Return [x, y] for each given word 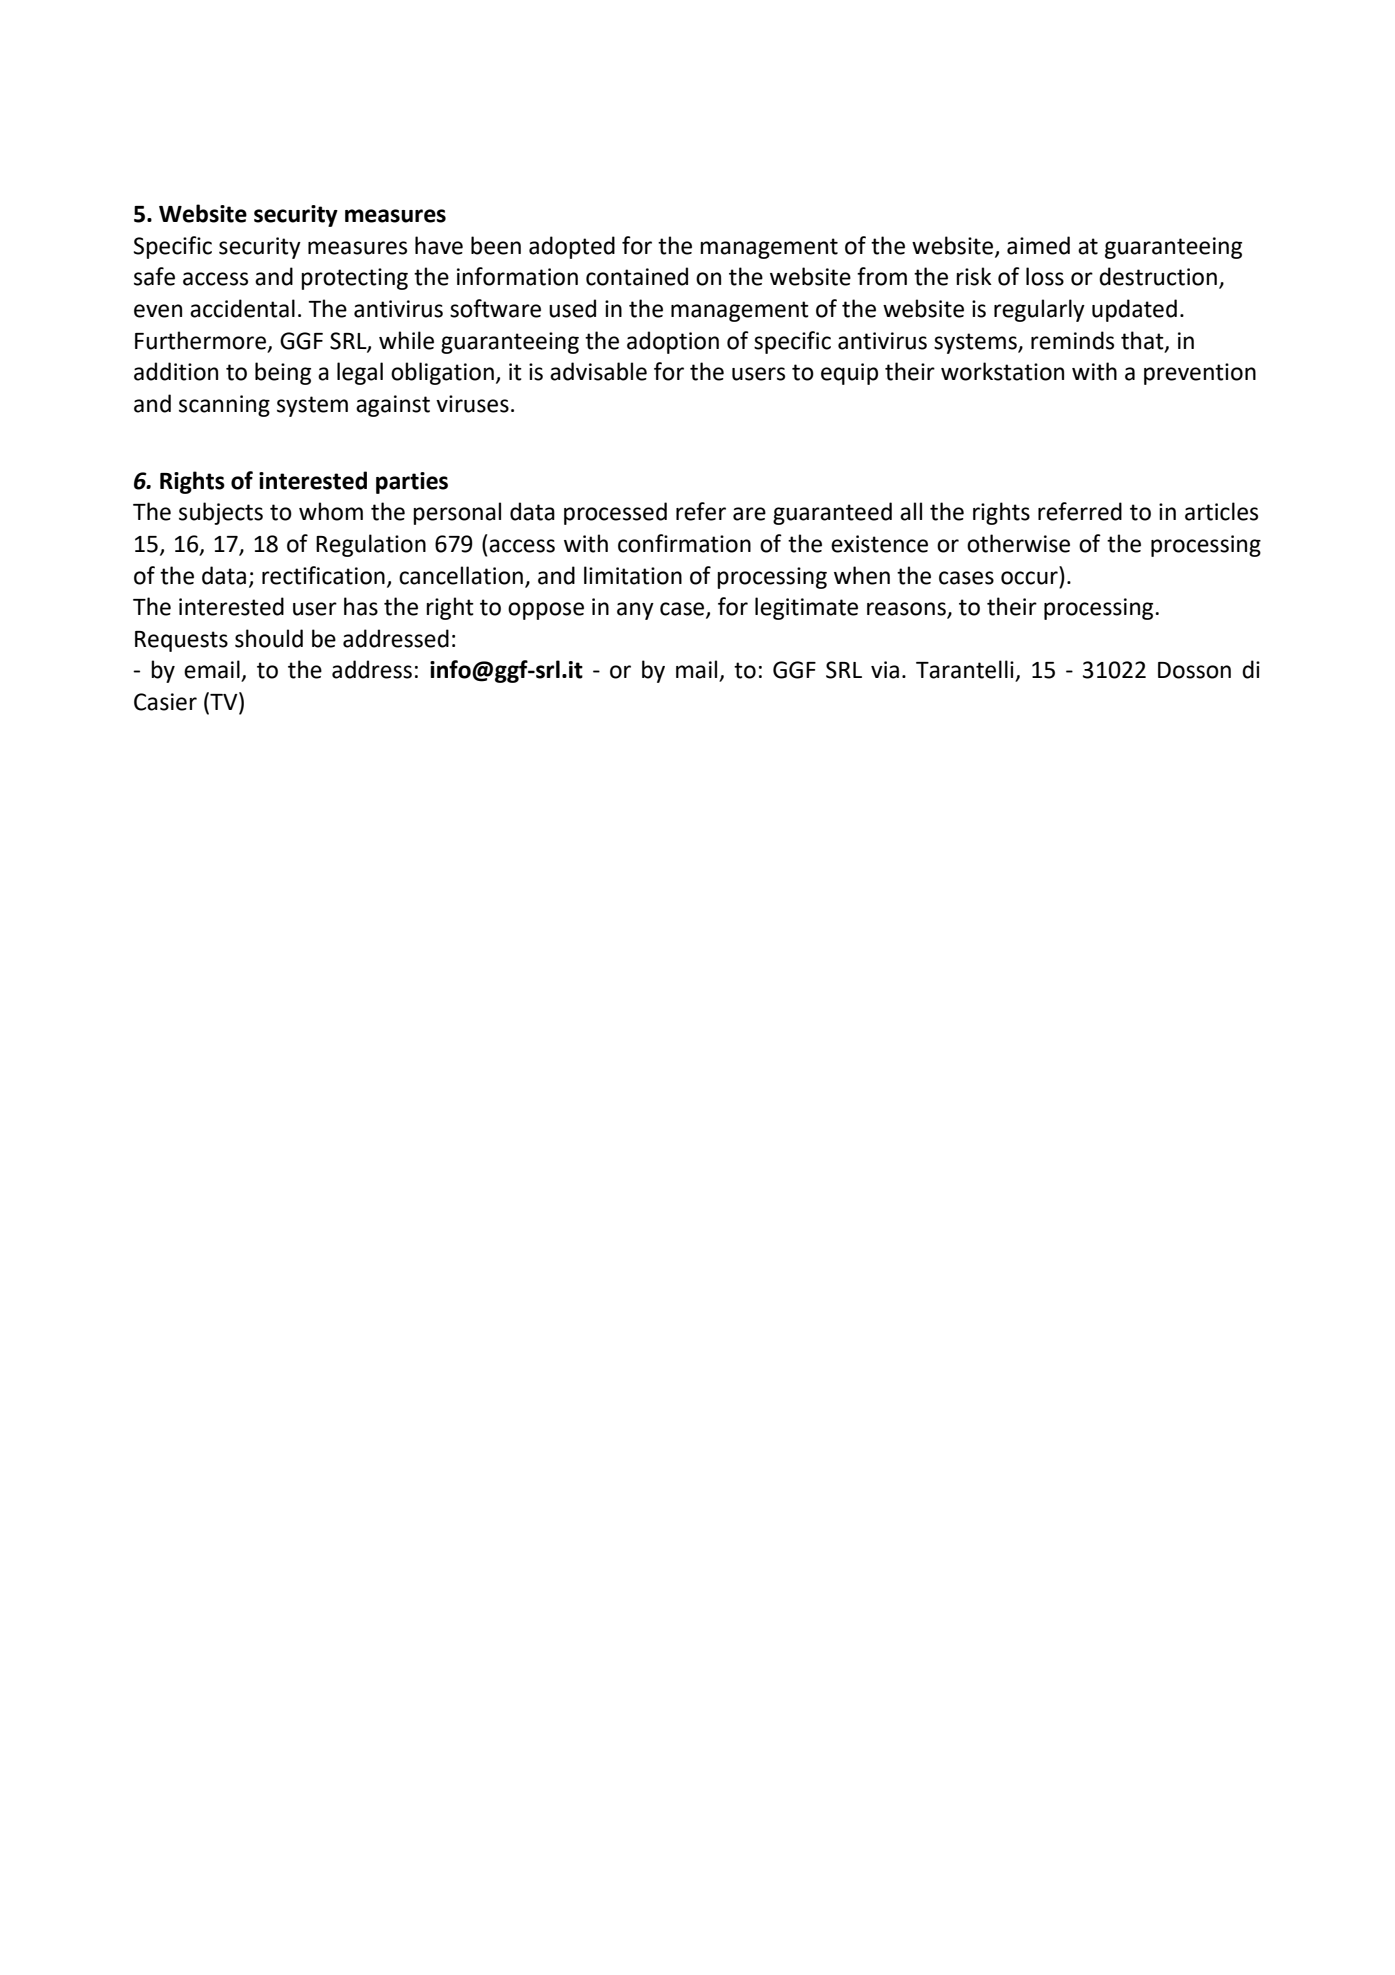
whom [331, 511]
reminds [1072, 340]
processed [615, 513]
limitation [633, 575]
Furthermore [202, 341]
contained [637, 276]
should [269, 638]
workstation [1002, 371]
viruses [472, 404]
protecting [354, 279]
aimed [1038, 245]
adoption [673, 342]
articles [1221, 511]
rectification [323, 575]
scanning [224, 406]
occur [1029, 578]
